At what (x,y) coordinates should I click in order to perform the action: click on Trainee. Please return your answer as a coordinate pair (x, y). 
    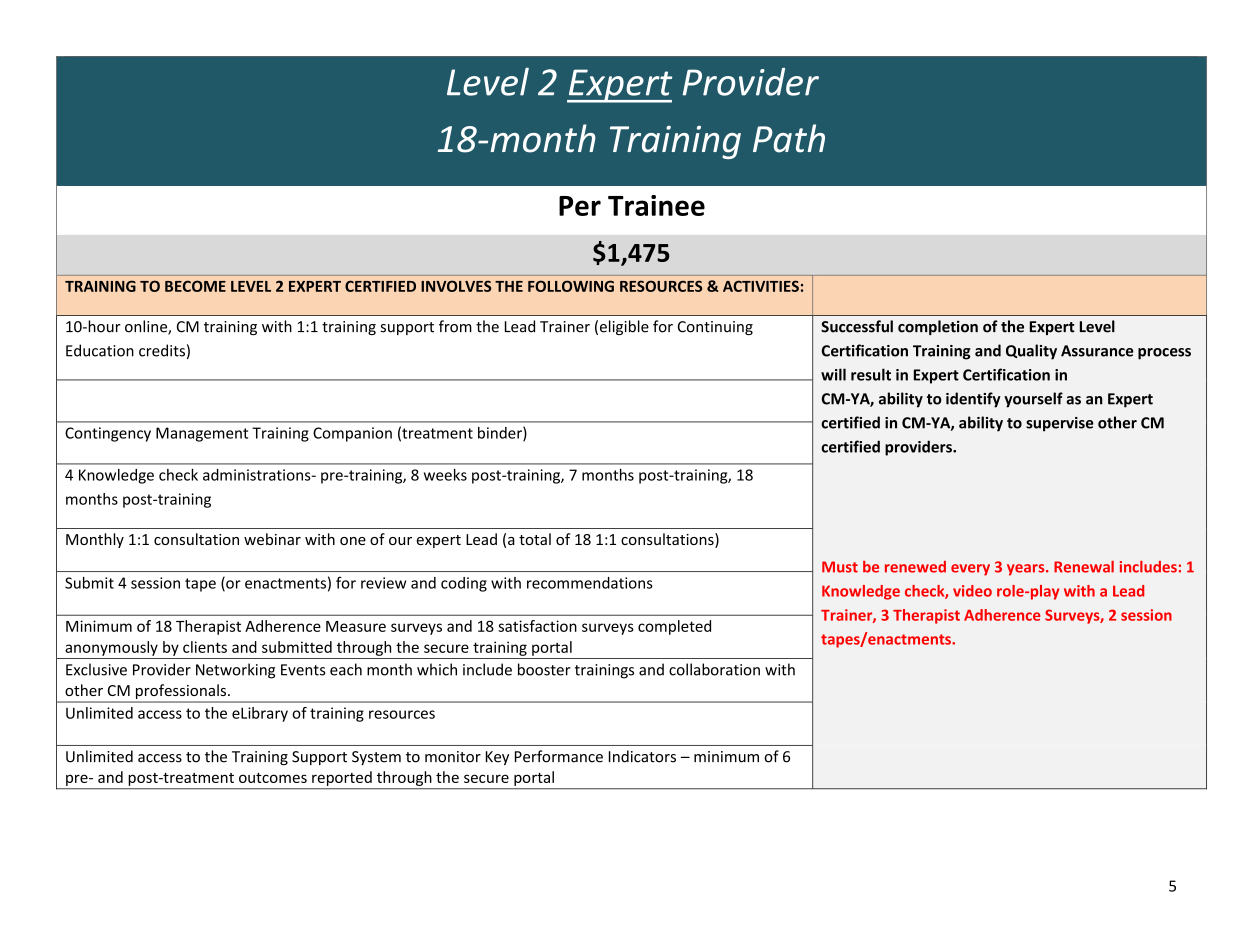
    Looking at the image, I should click on (656, 205).
